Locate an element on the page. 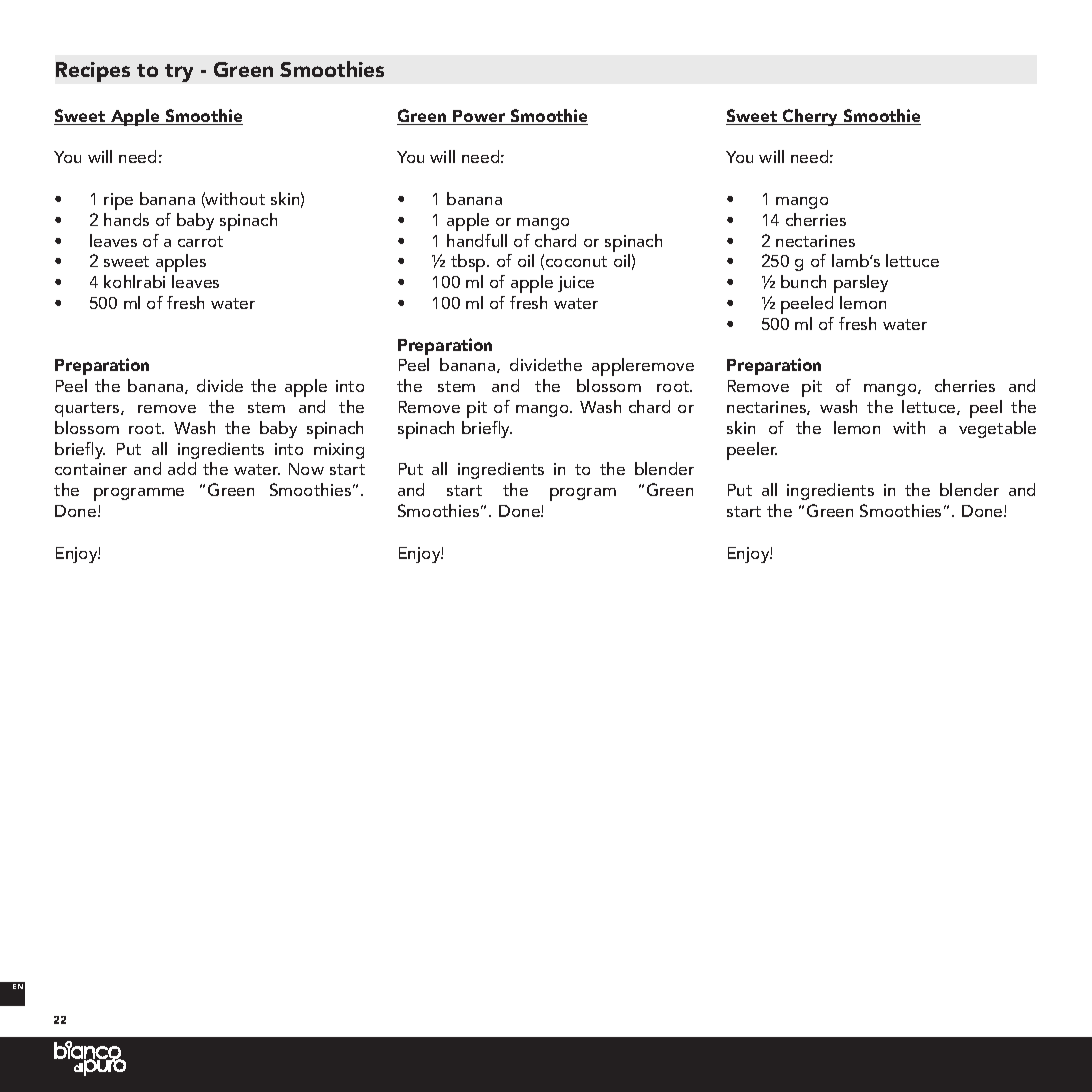 This document has width=1092, height=1092. try is located at coordinates (179, 73).
